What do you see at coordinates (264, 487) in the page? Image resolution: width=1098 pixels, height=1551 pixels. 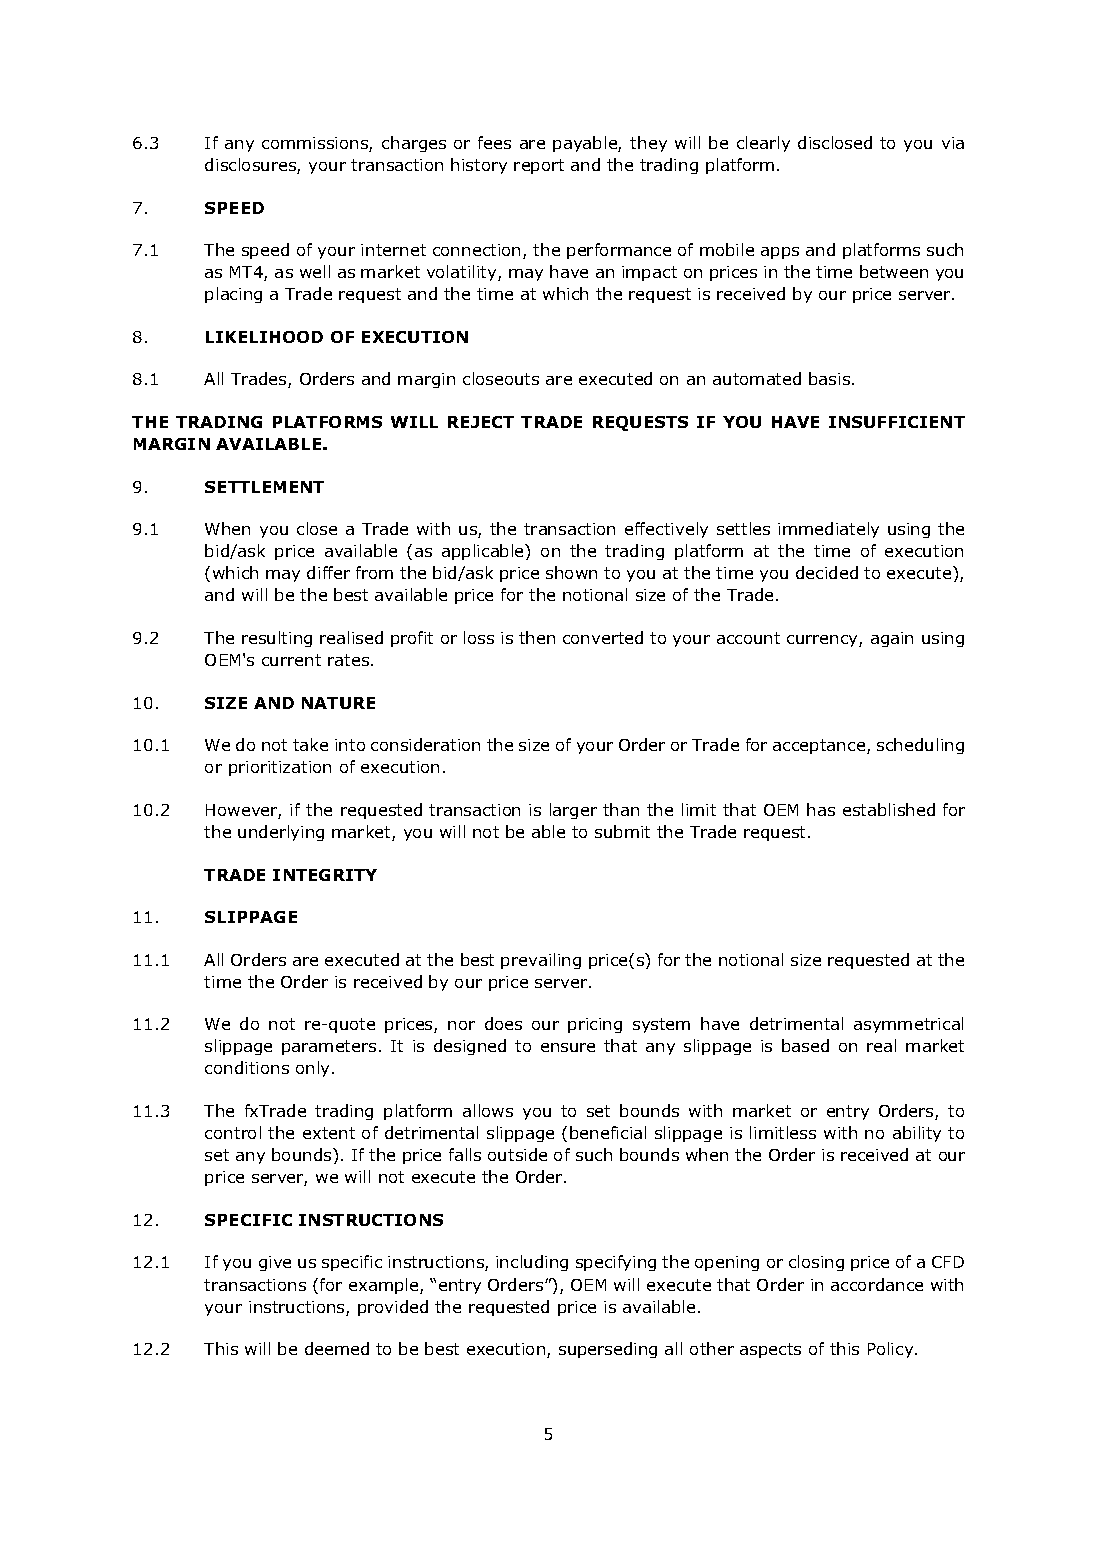 I see `SETTLEMENT` at bounding box center [264, 487].
